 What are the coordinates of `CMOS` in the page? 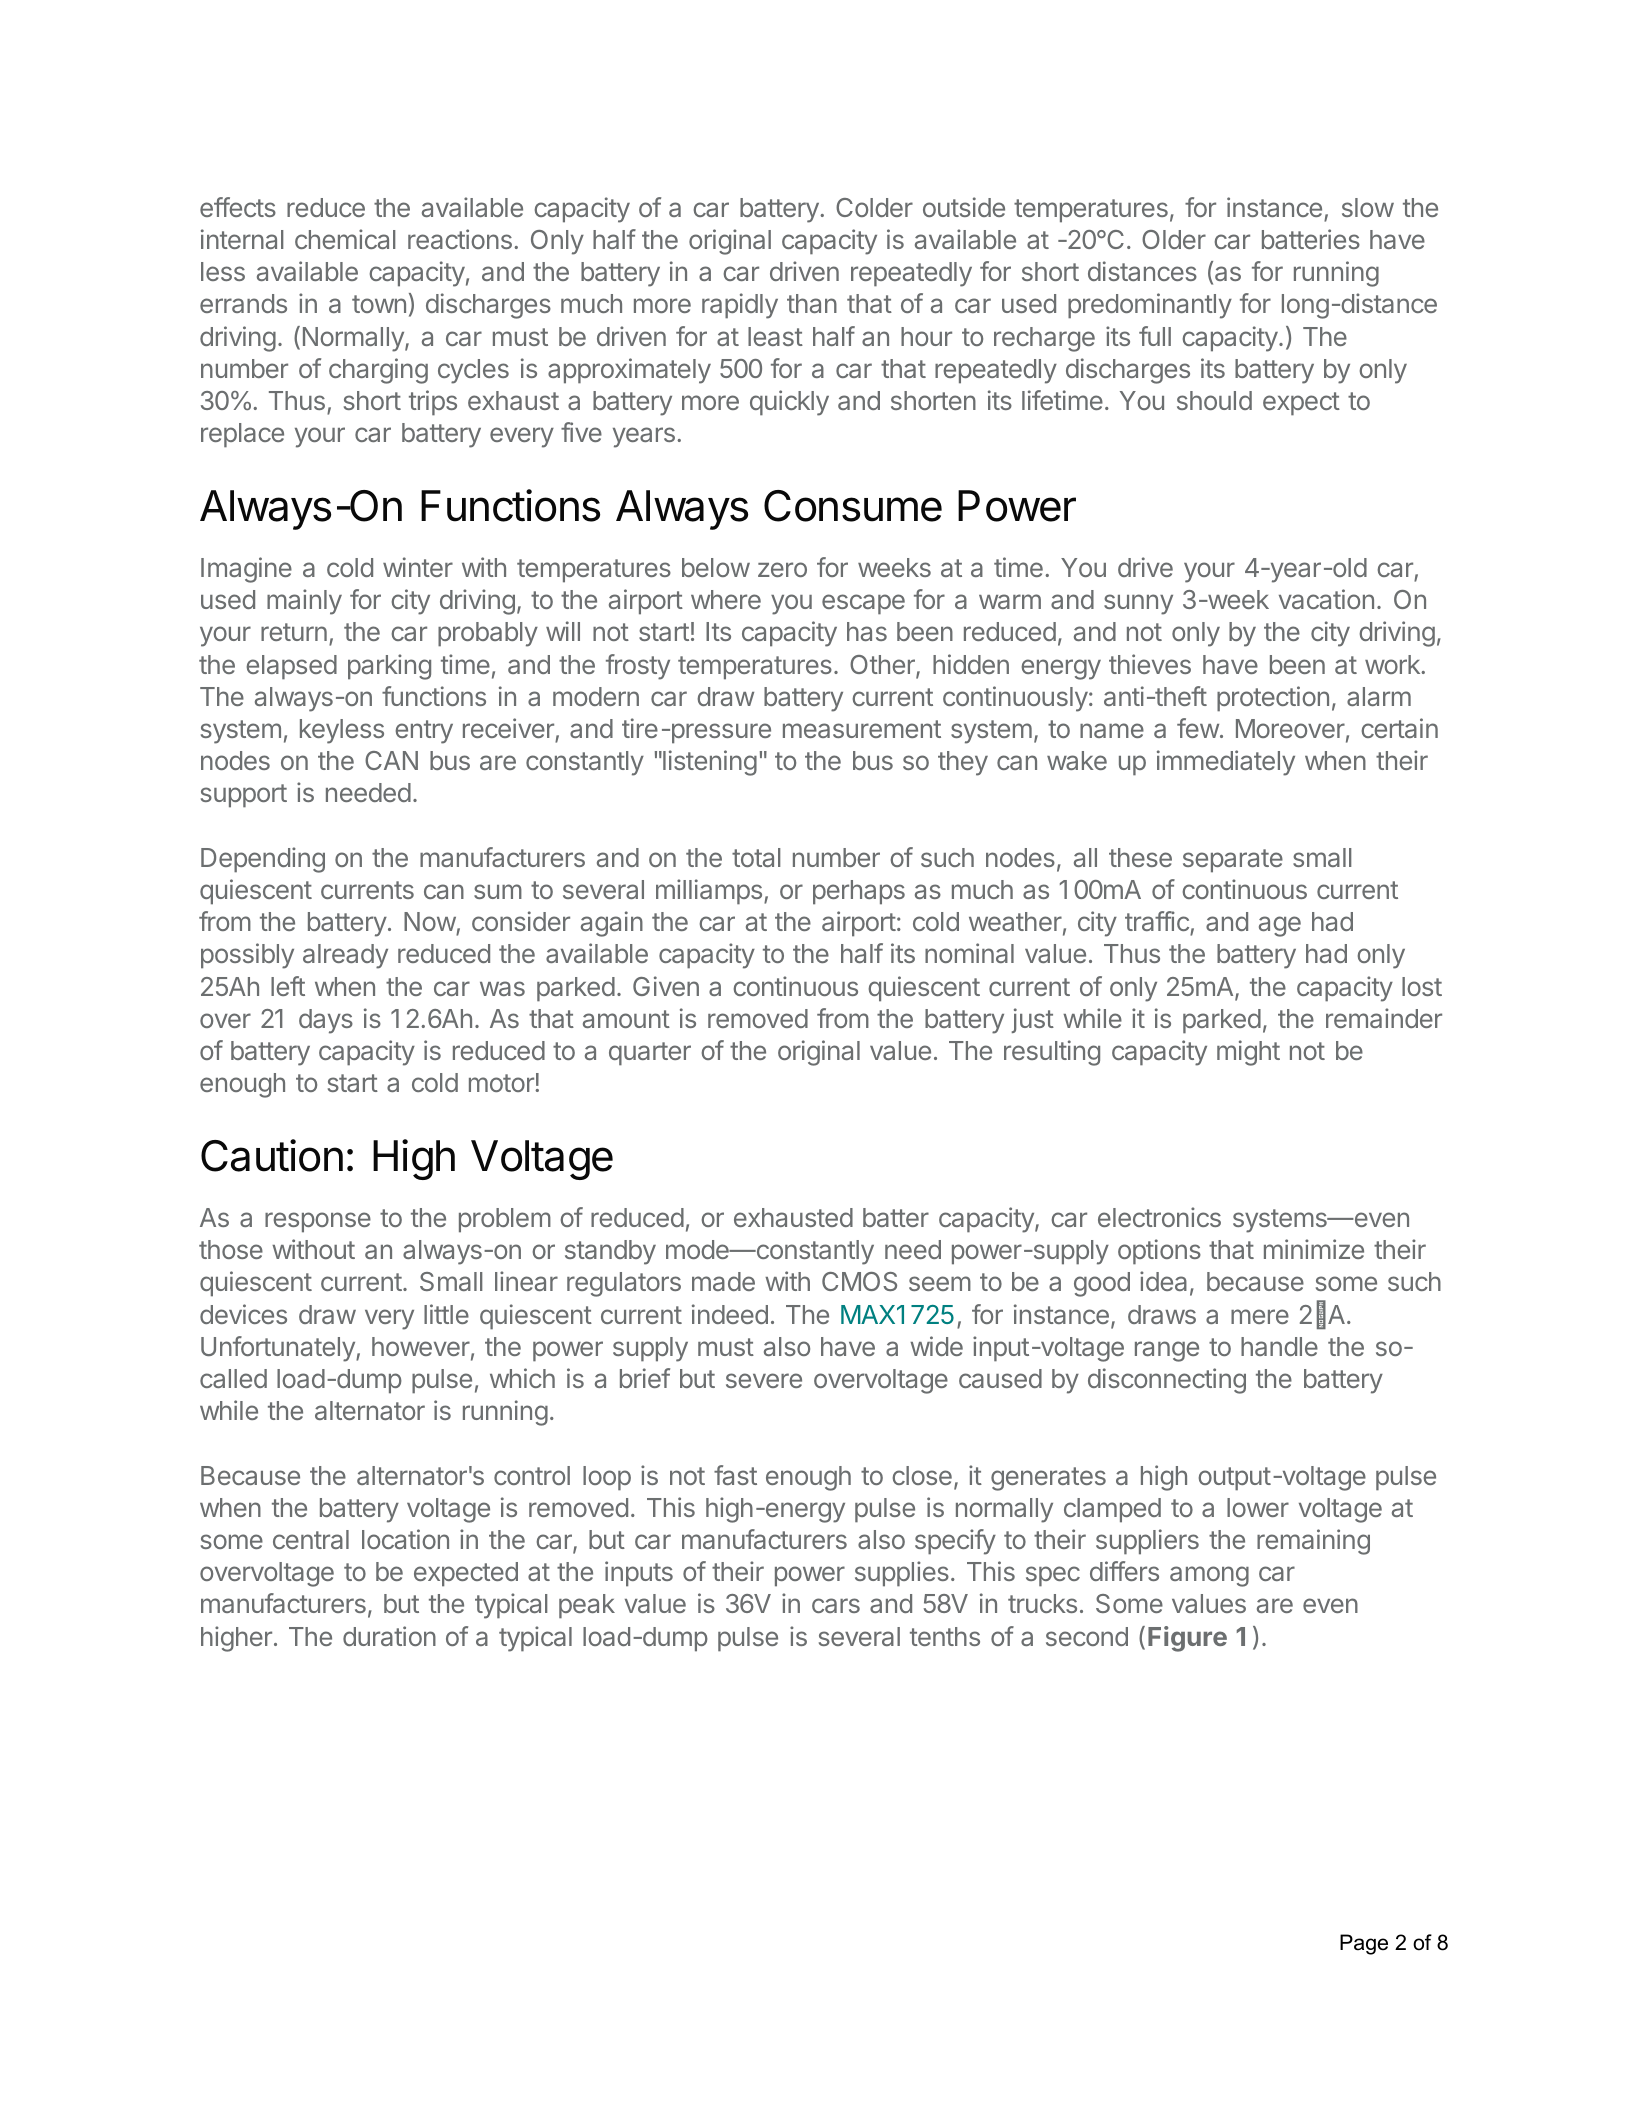 It's located at (859, 1281).
